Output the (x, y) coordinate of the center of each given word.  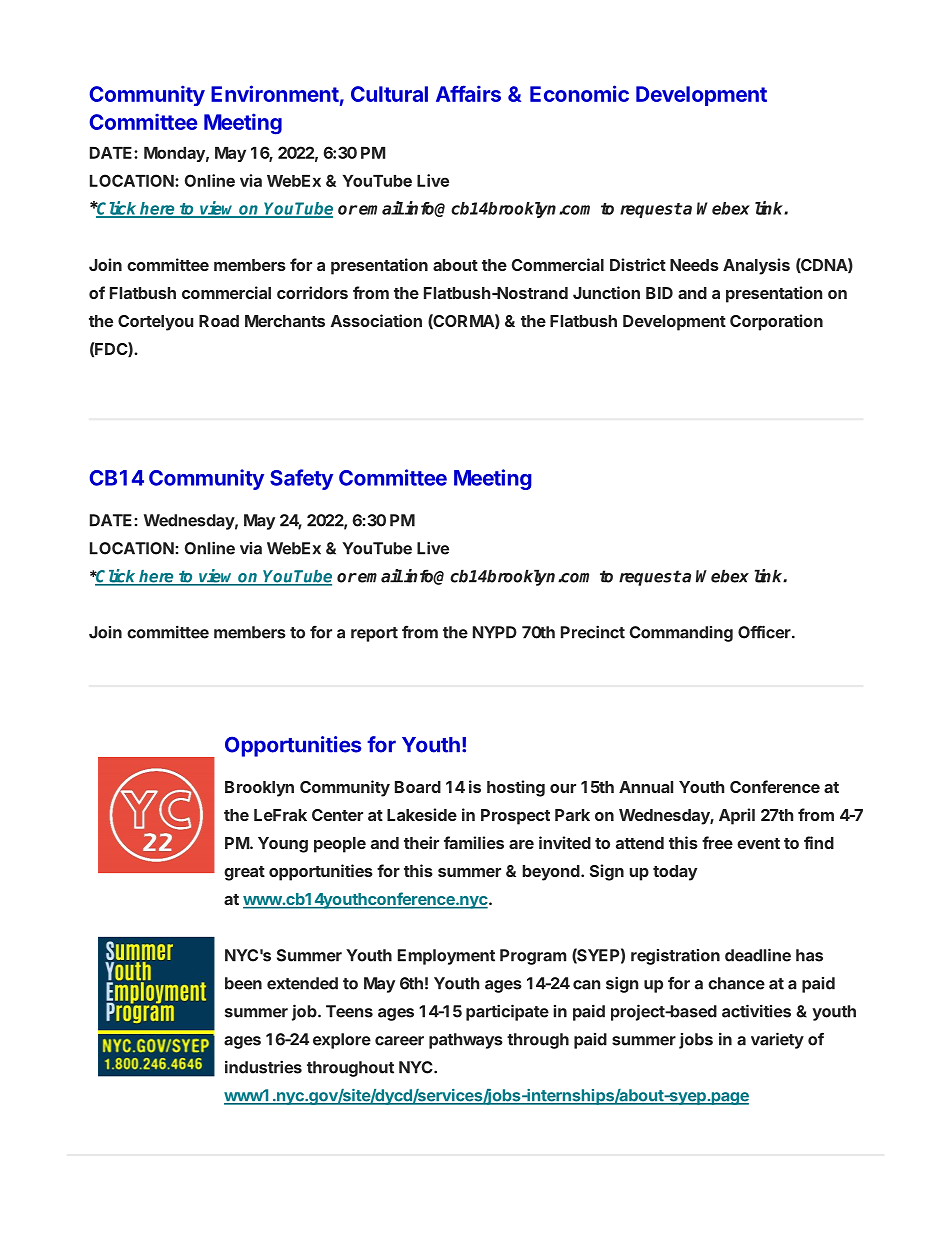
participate (507, 1012)
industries (263, 1067)
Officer (765, 632)
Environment (275, 93)
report (374, 634)
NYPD (495, 632)
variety (777, 1040)
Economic (579, 93)
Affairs (468, 93)
